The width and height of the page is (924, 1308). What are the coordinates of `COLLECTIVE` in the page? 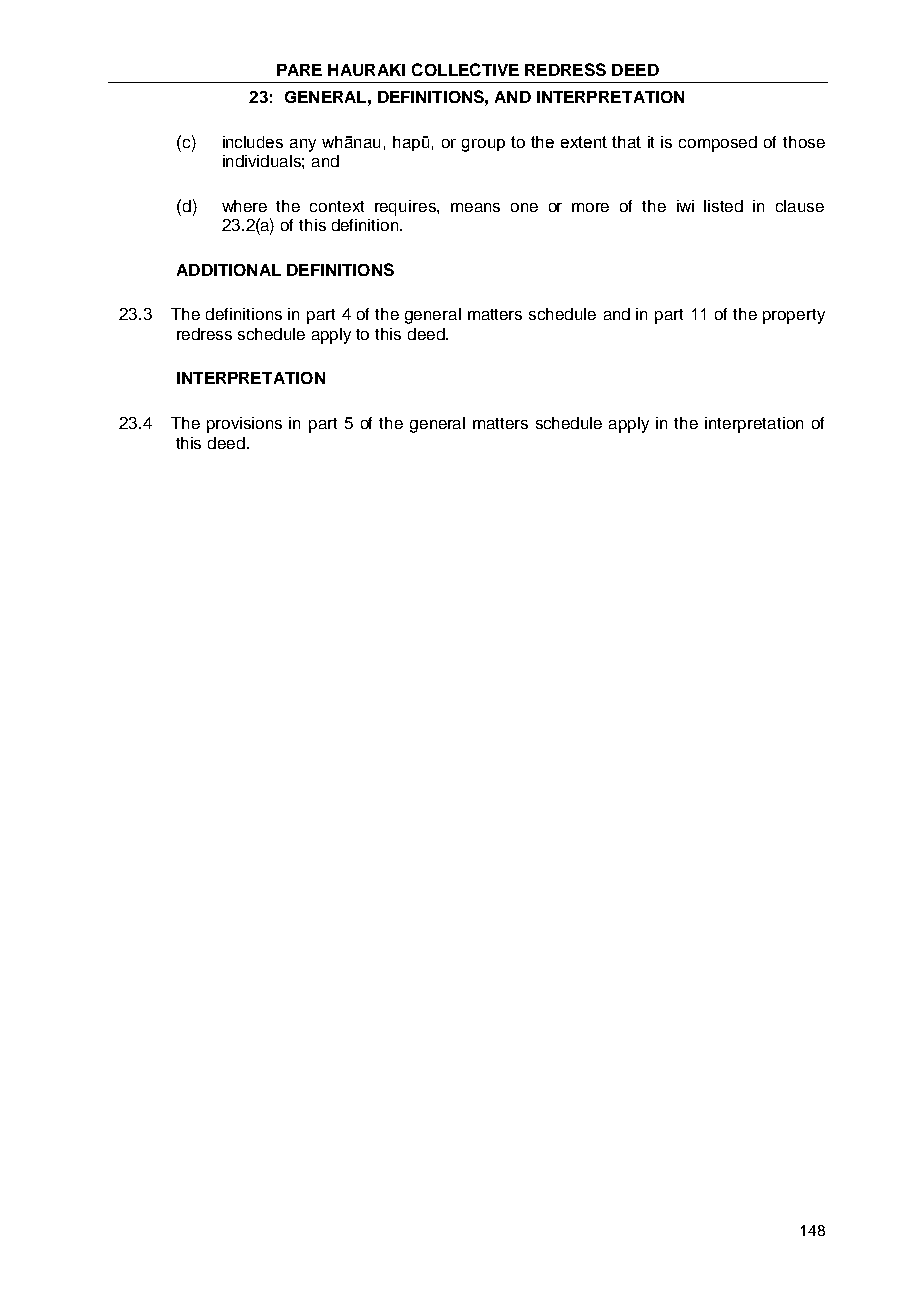 It's located at (465, 69).
